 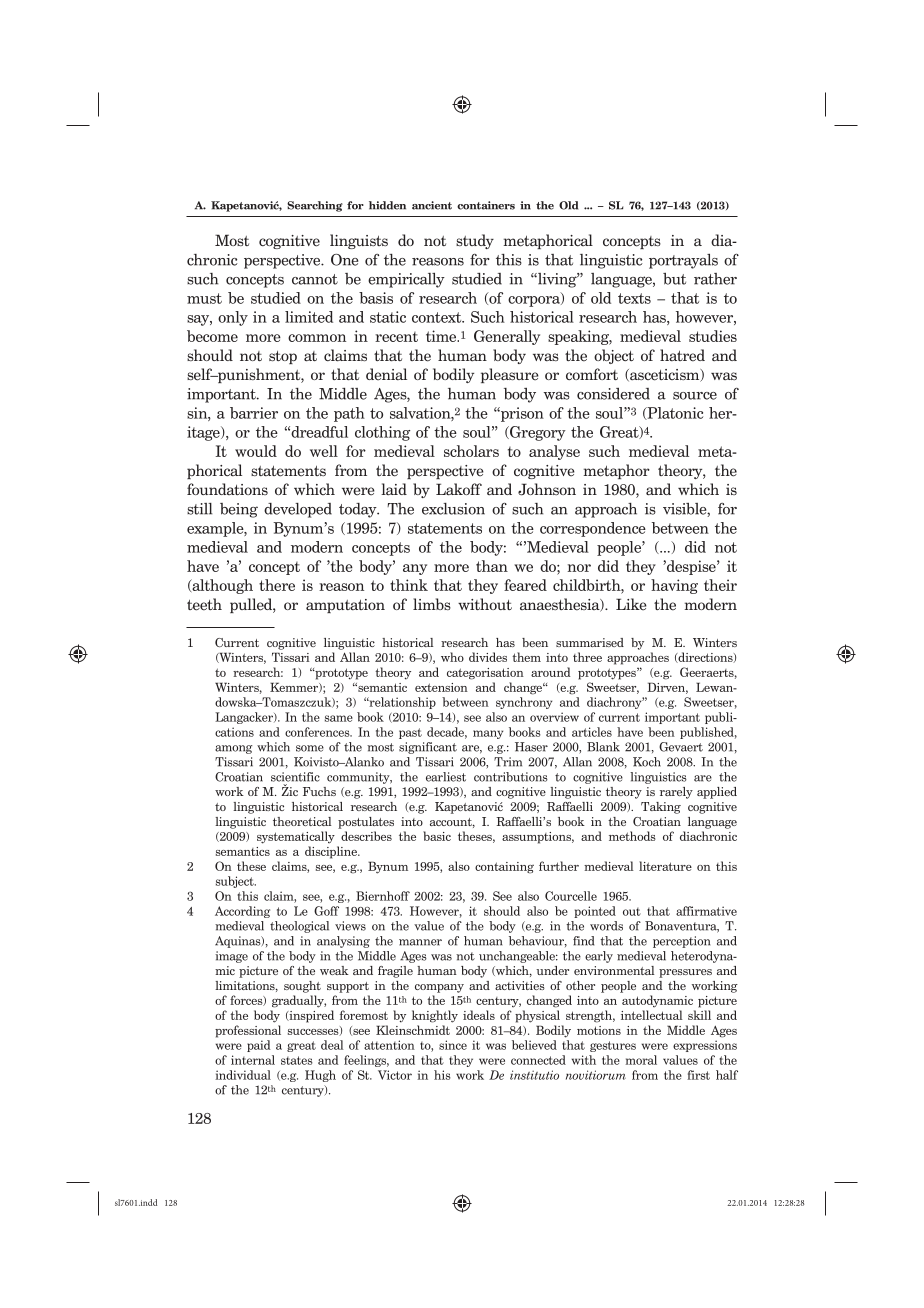 I want to click on Searching, so click(x=315, y=206).
